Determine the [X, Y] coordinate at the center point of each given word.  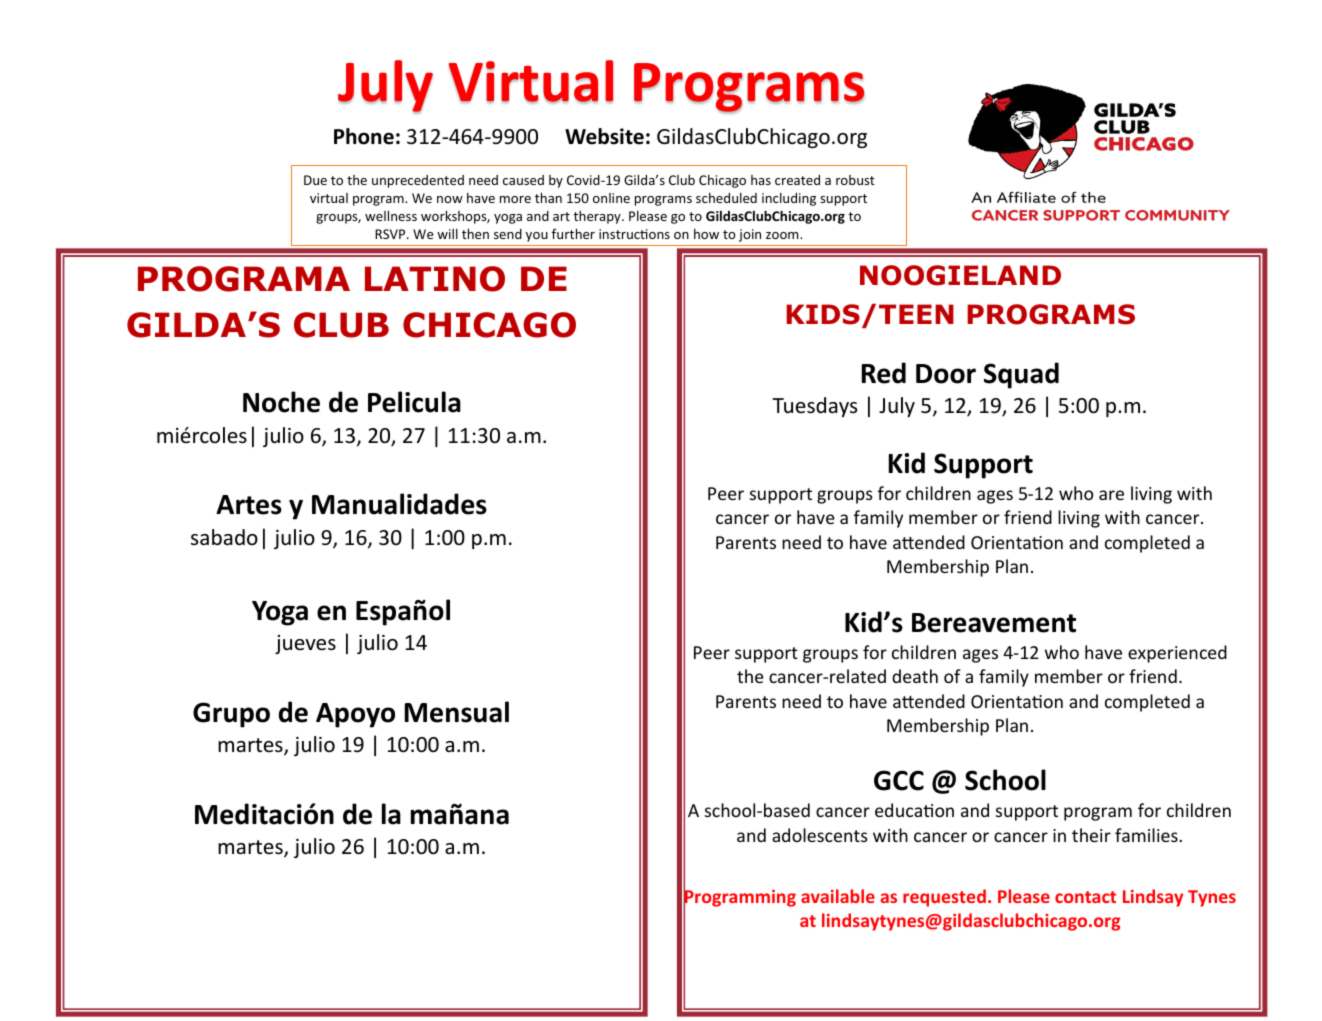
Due [315, 180]
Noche [281, 402]
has [761, 180]
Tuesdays [814, 407]
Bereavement [994, 623]
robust [855, 180]
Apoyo [355, 715]
